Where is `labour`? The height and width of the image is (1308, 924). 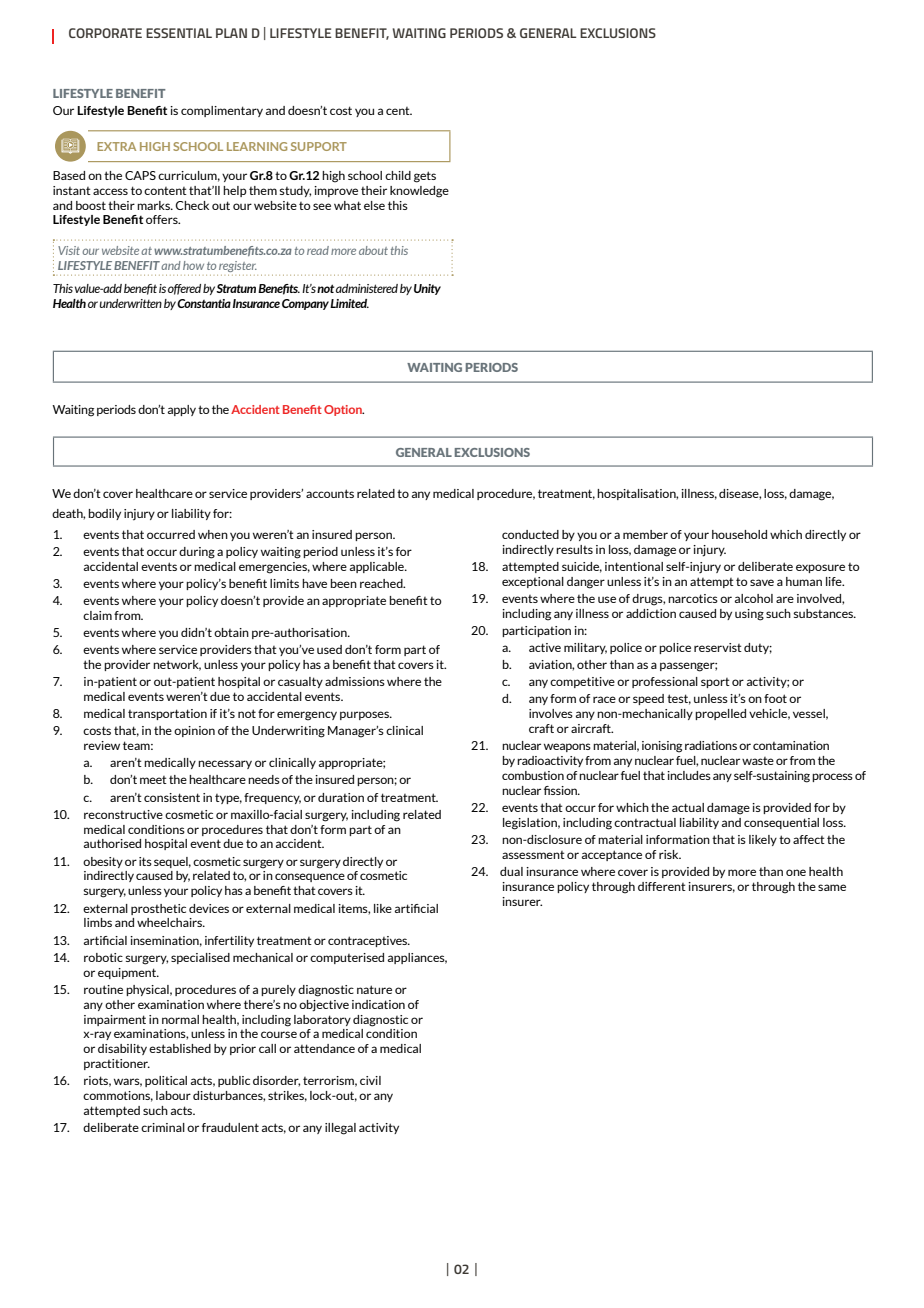
labour is located at coordinates (173, 1095).
